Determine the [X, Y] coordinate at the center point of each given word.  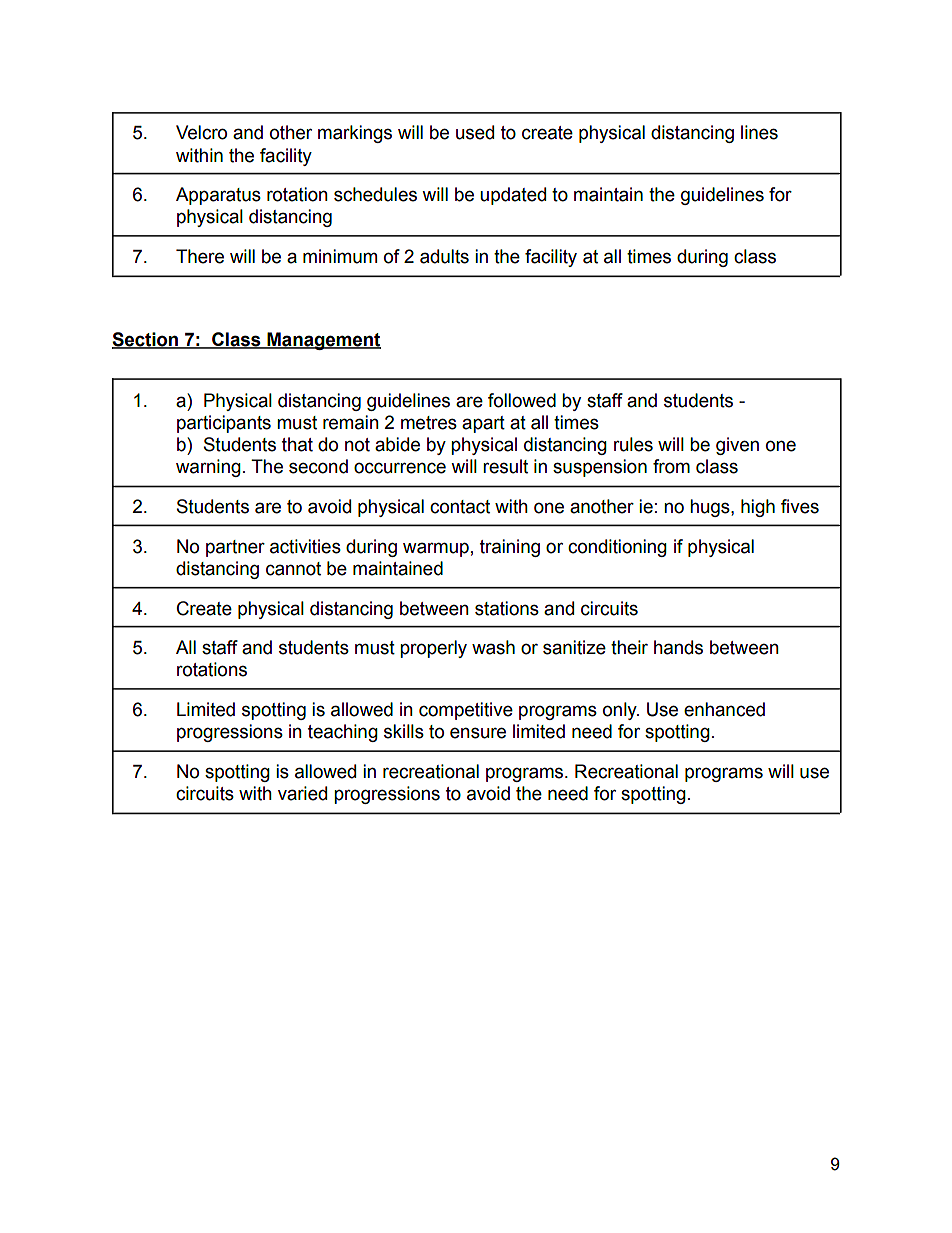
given [737, 446]
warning [208, 468]
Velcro [201, 132]
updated [513, 196]
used [475, 132]
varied [302, 793]
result [505, 466]
